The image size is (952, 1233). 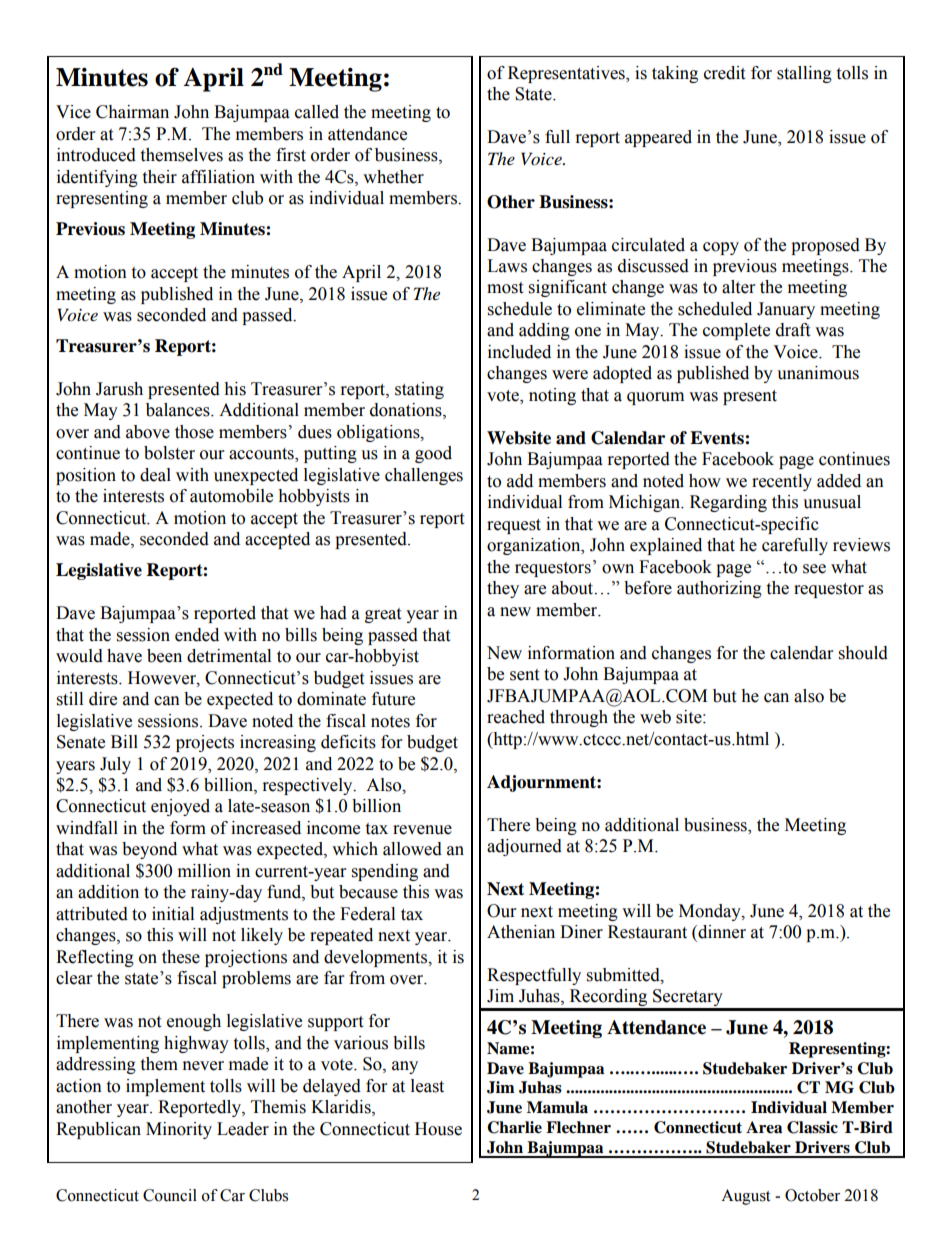 What do you see at coordinates (419, 390) in the document?
I see `stating` at bounding box center [419, 390].
